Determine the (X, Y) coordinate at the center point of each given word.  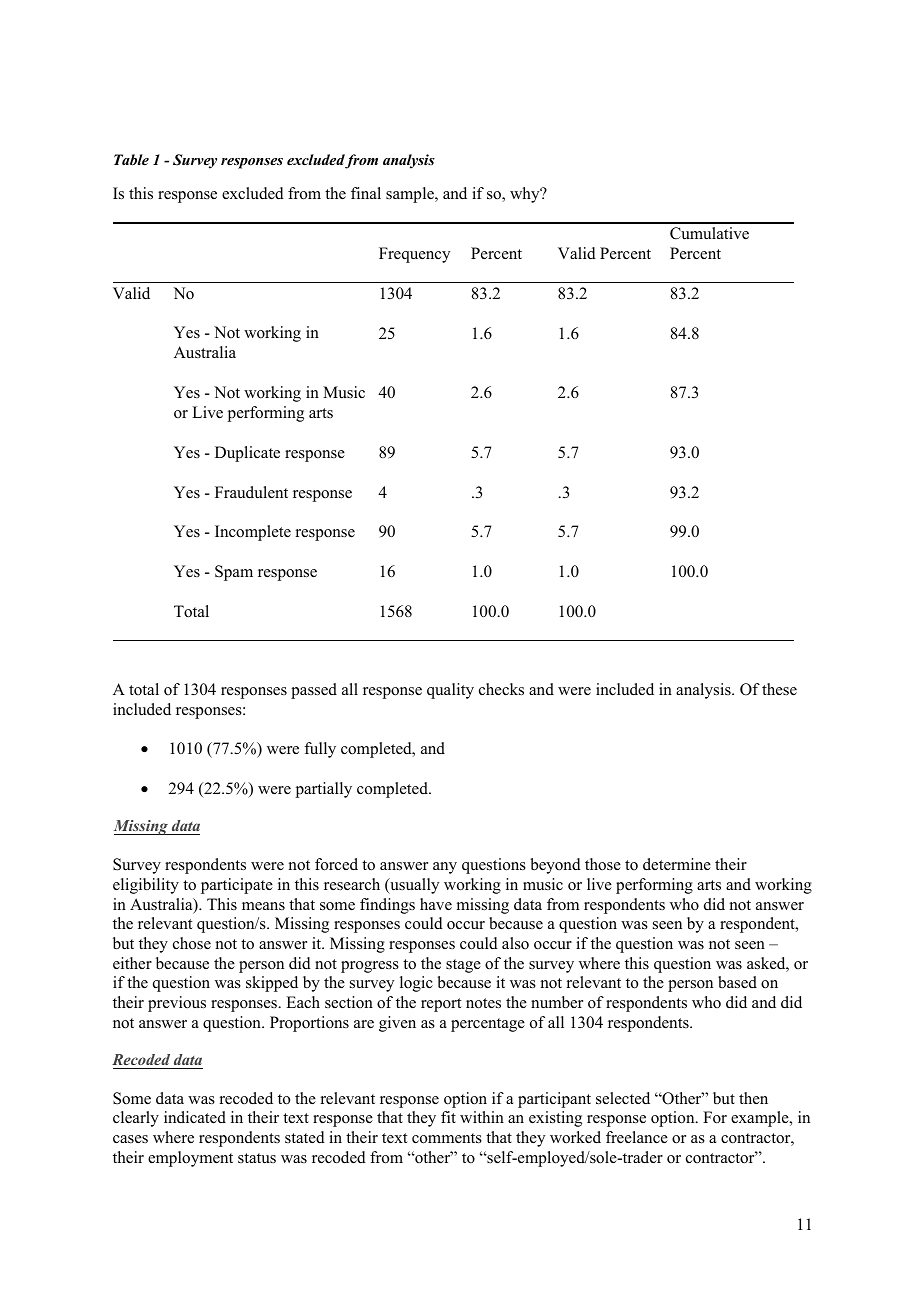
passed (314, 691)
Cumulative (709, 233)
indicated (195, 1117)
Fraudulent (251, 492)
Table (131, 159)
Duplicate (247, 454)
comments (447, 1138)
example (761, 1119)
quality (450, 691)
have (436, 904)
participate (237, 886)
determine (677, 864)
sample (411, 195)
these (779, 689)
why (526, 195)
